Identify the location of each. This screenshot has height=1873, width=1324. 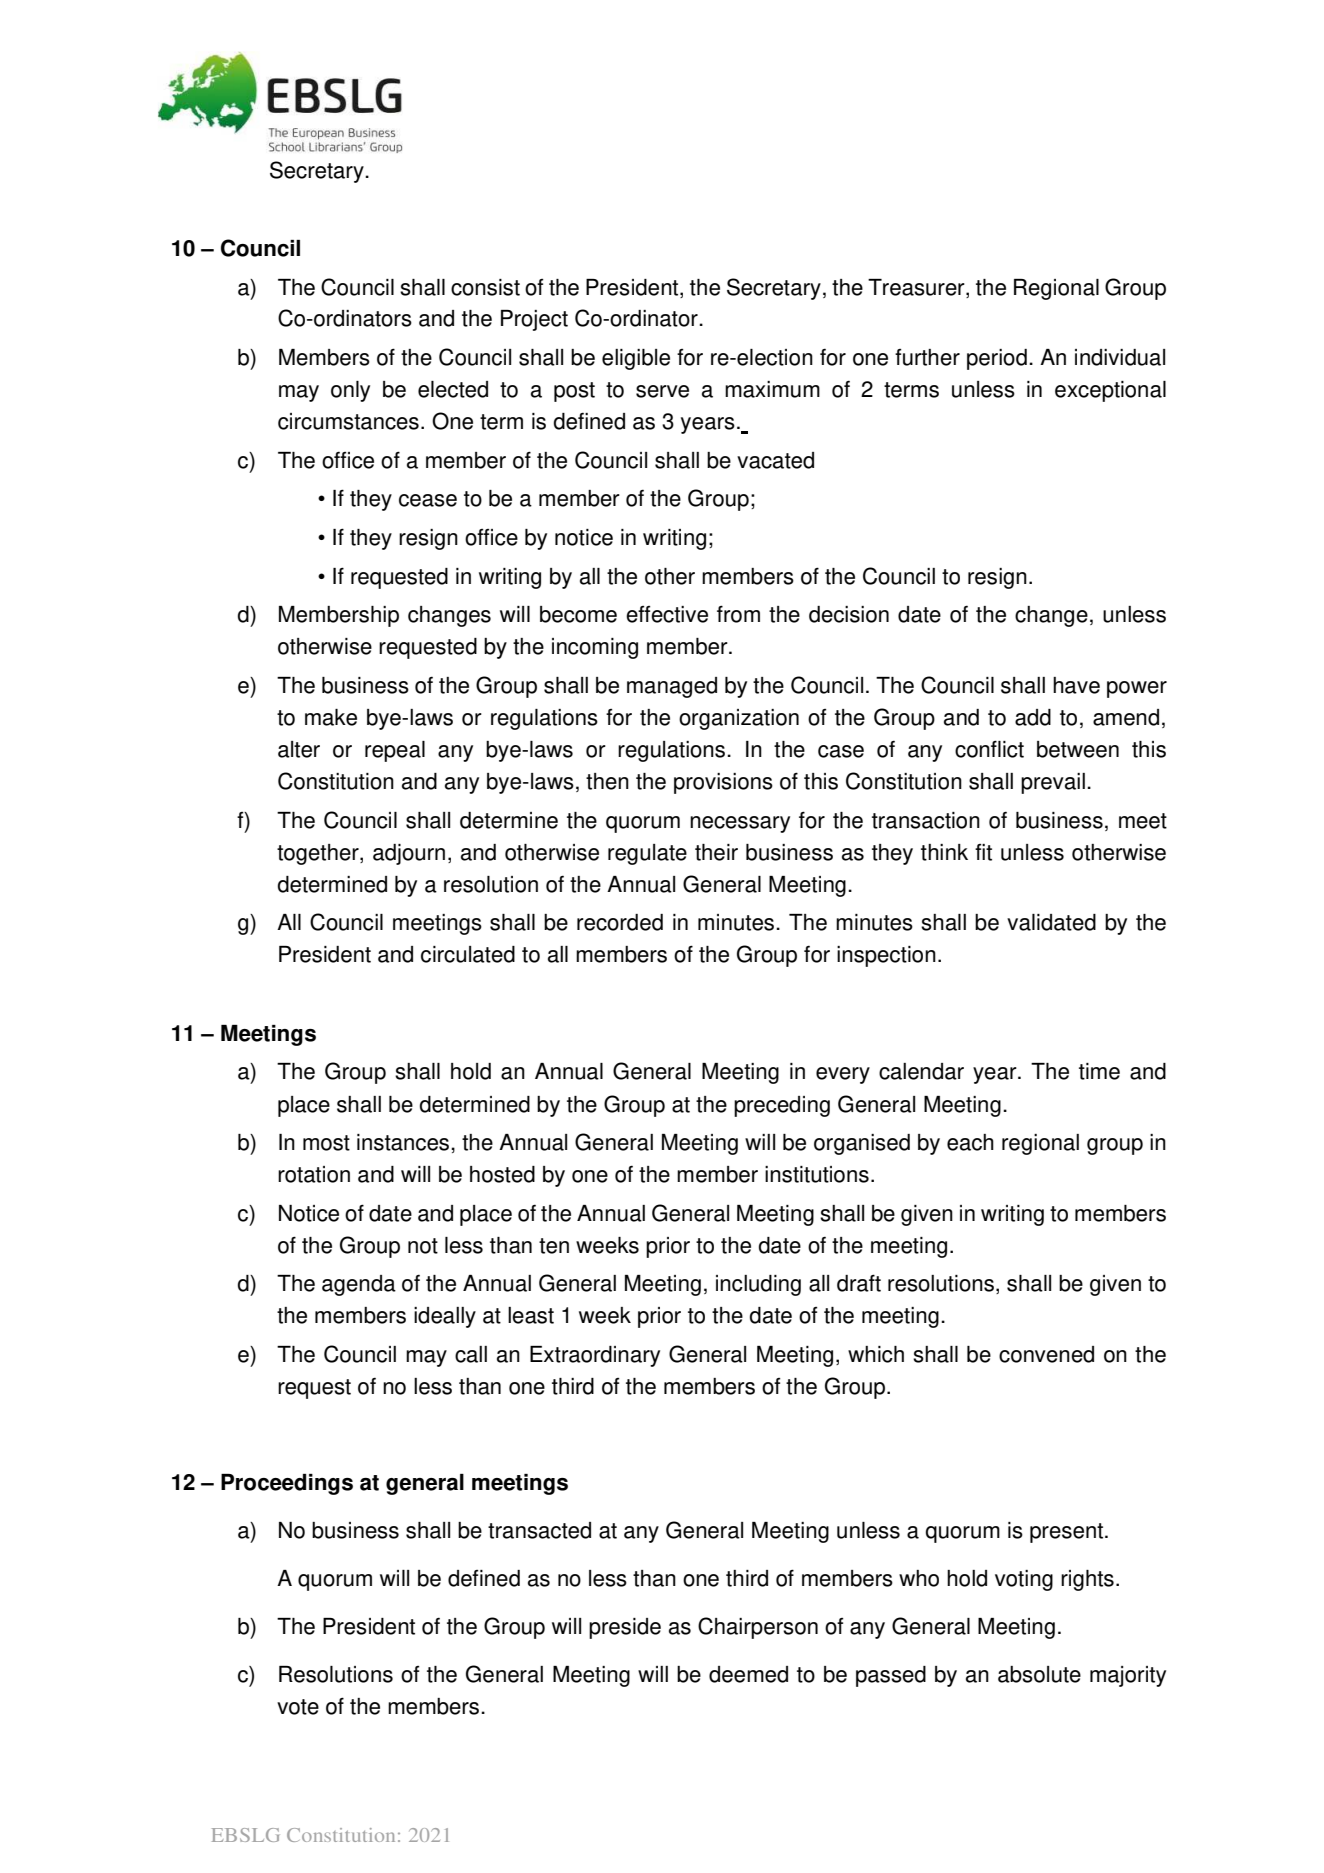
(970, 1142).
